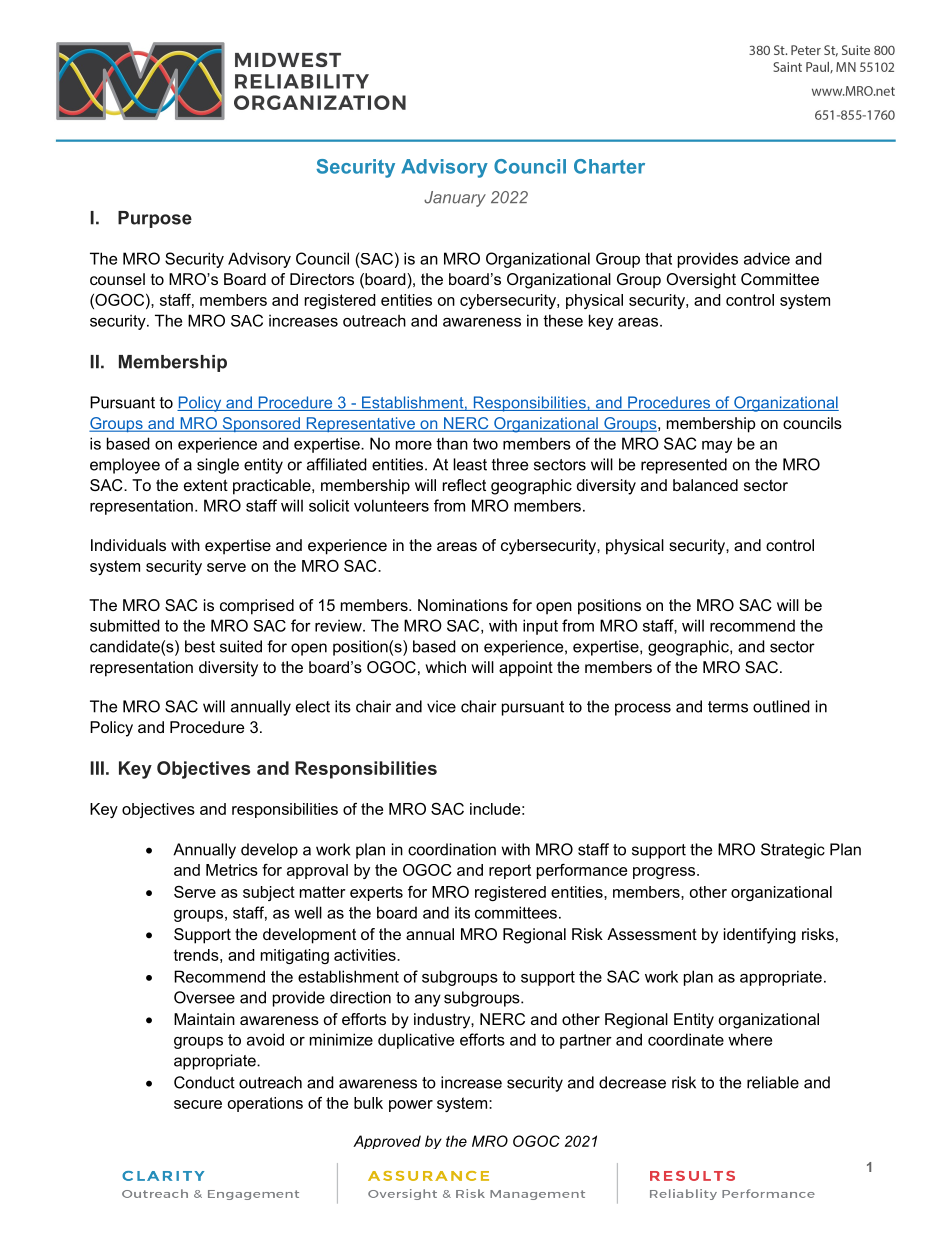 This page has height=1233, width=952. What do you see at coordinates (97, 768) in the page?
I see `III` at bounding box center [97, 768].
